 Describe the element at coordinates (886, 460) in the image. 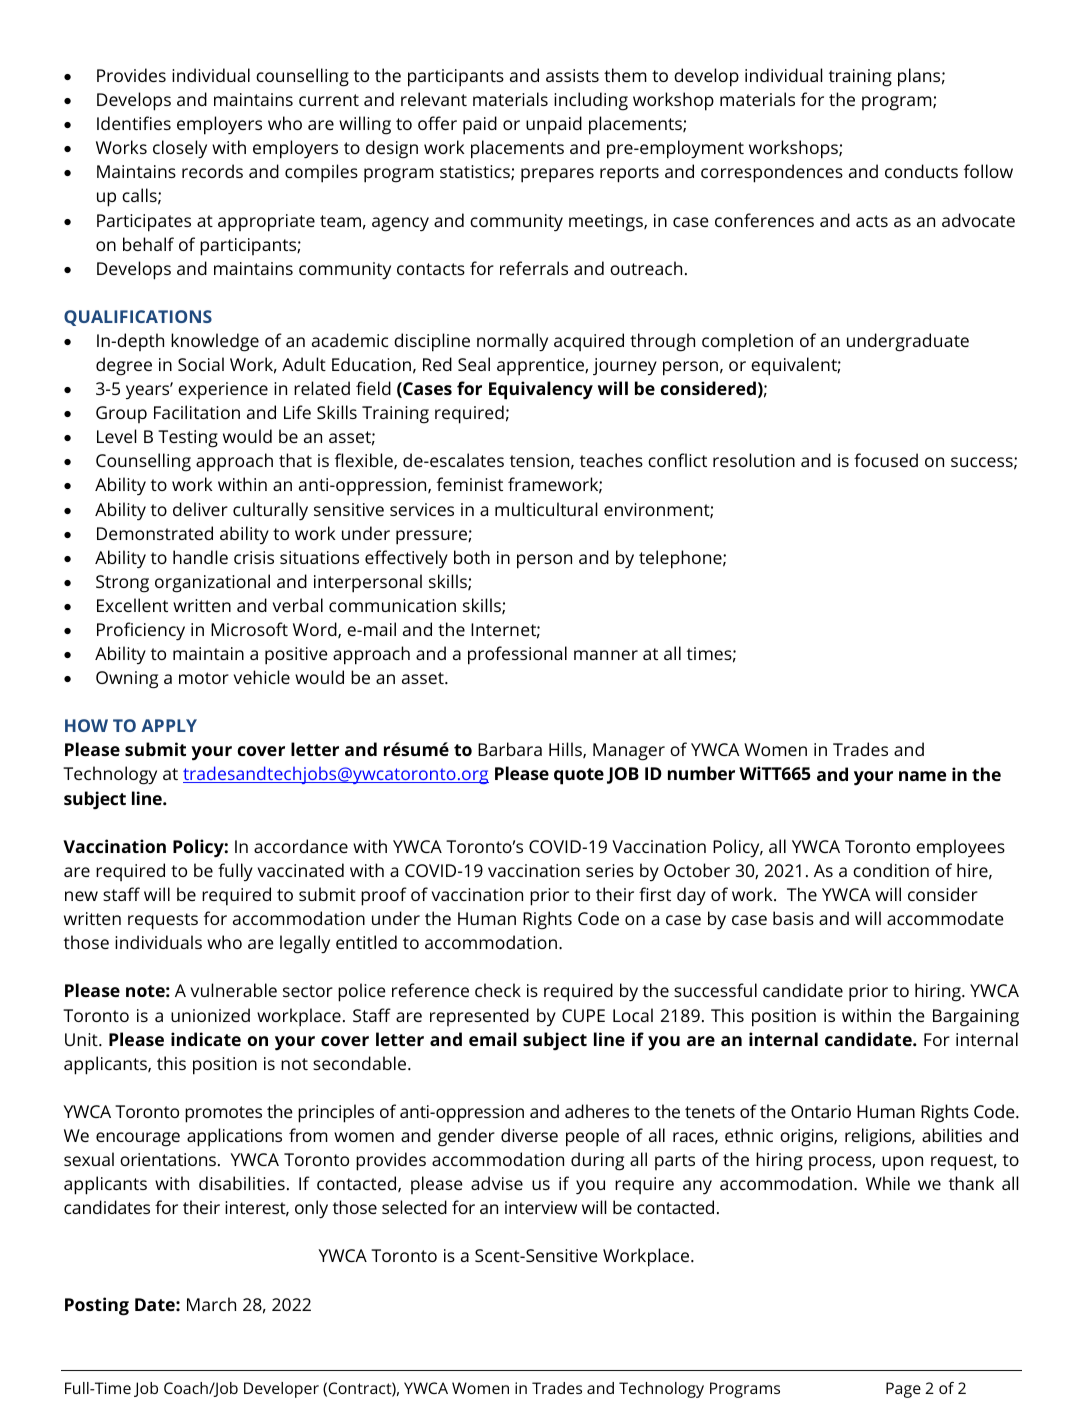

I see `focused` at that location.
